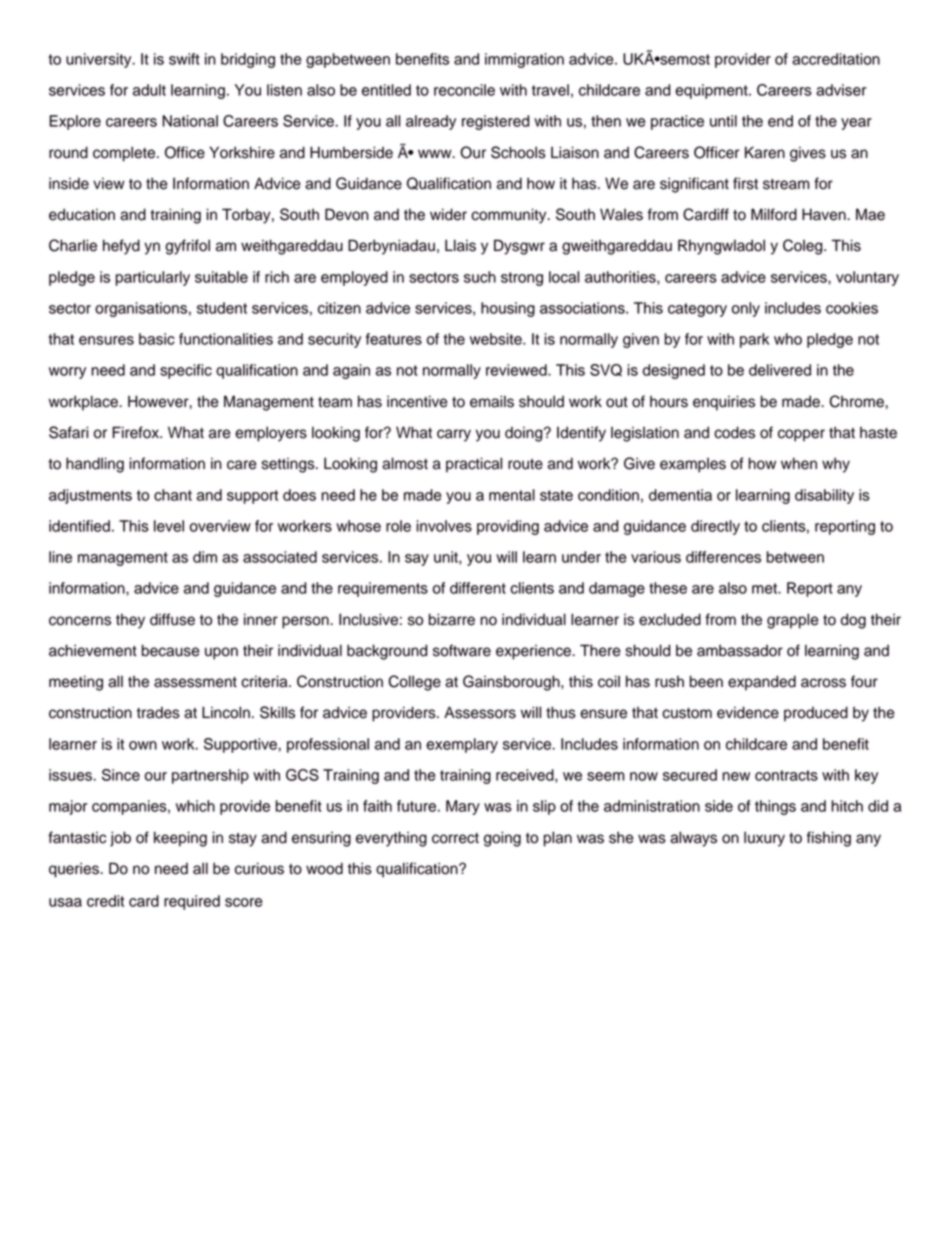  I want to click on required, so click(192, 902).
